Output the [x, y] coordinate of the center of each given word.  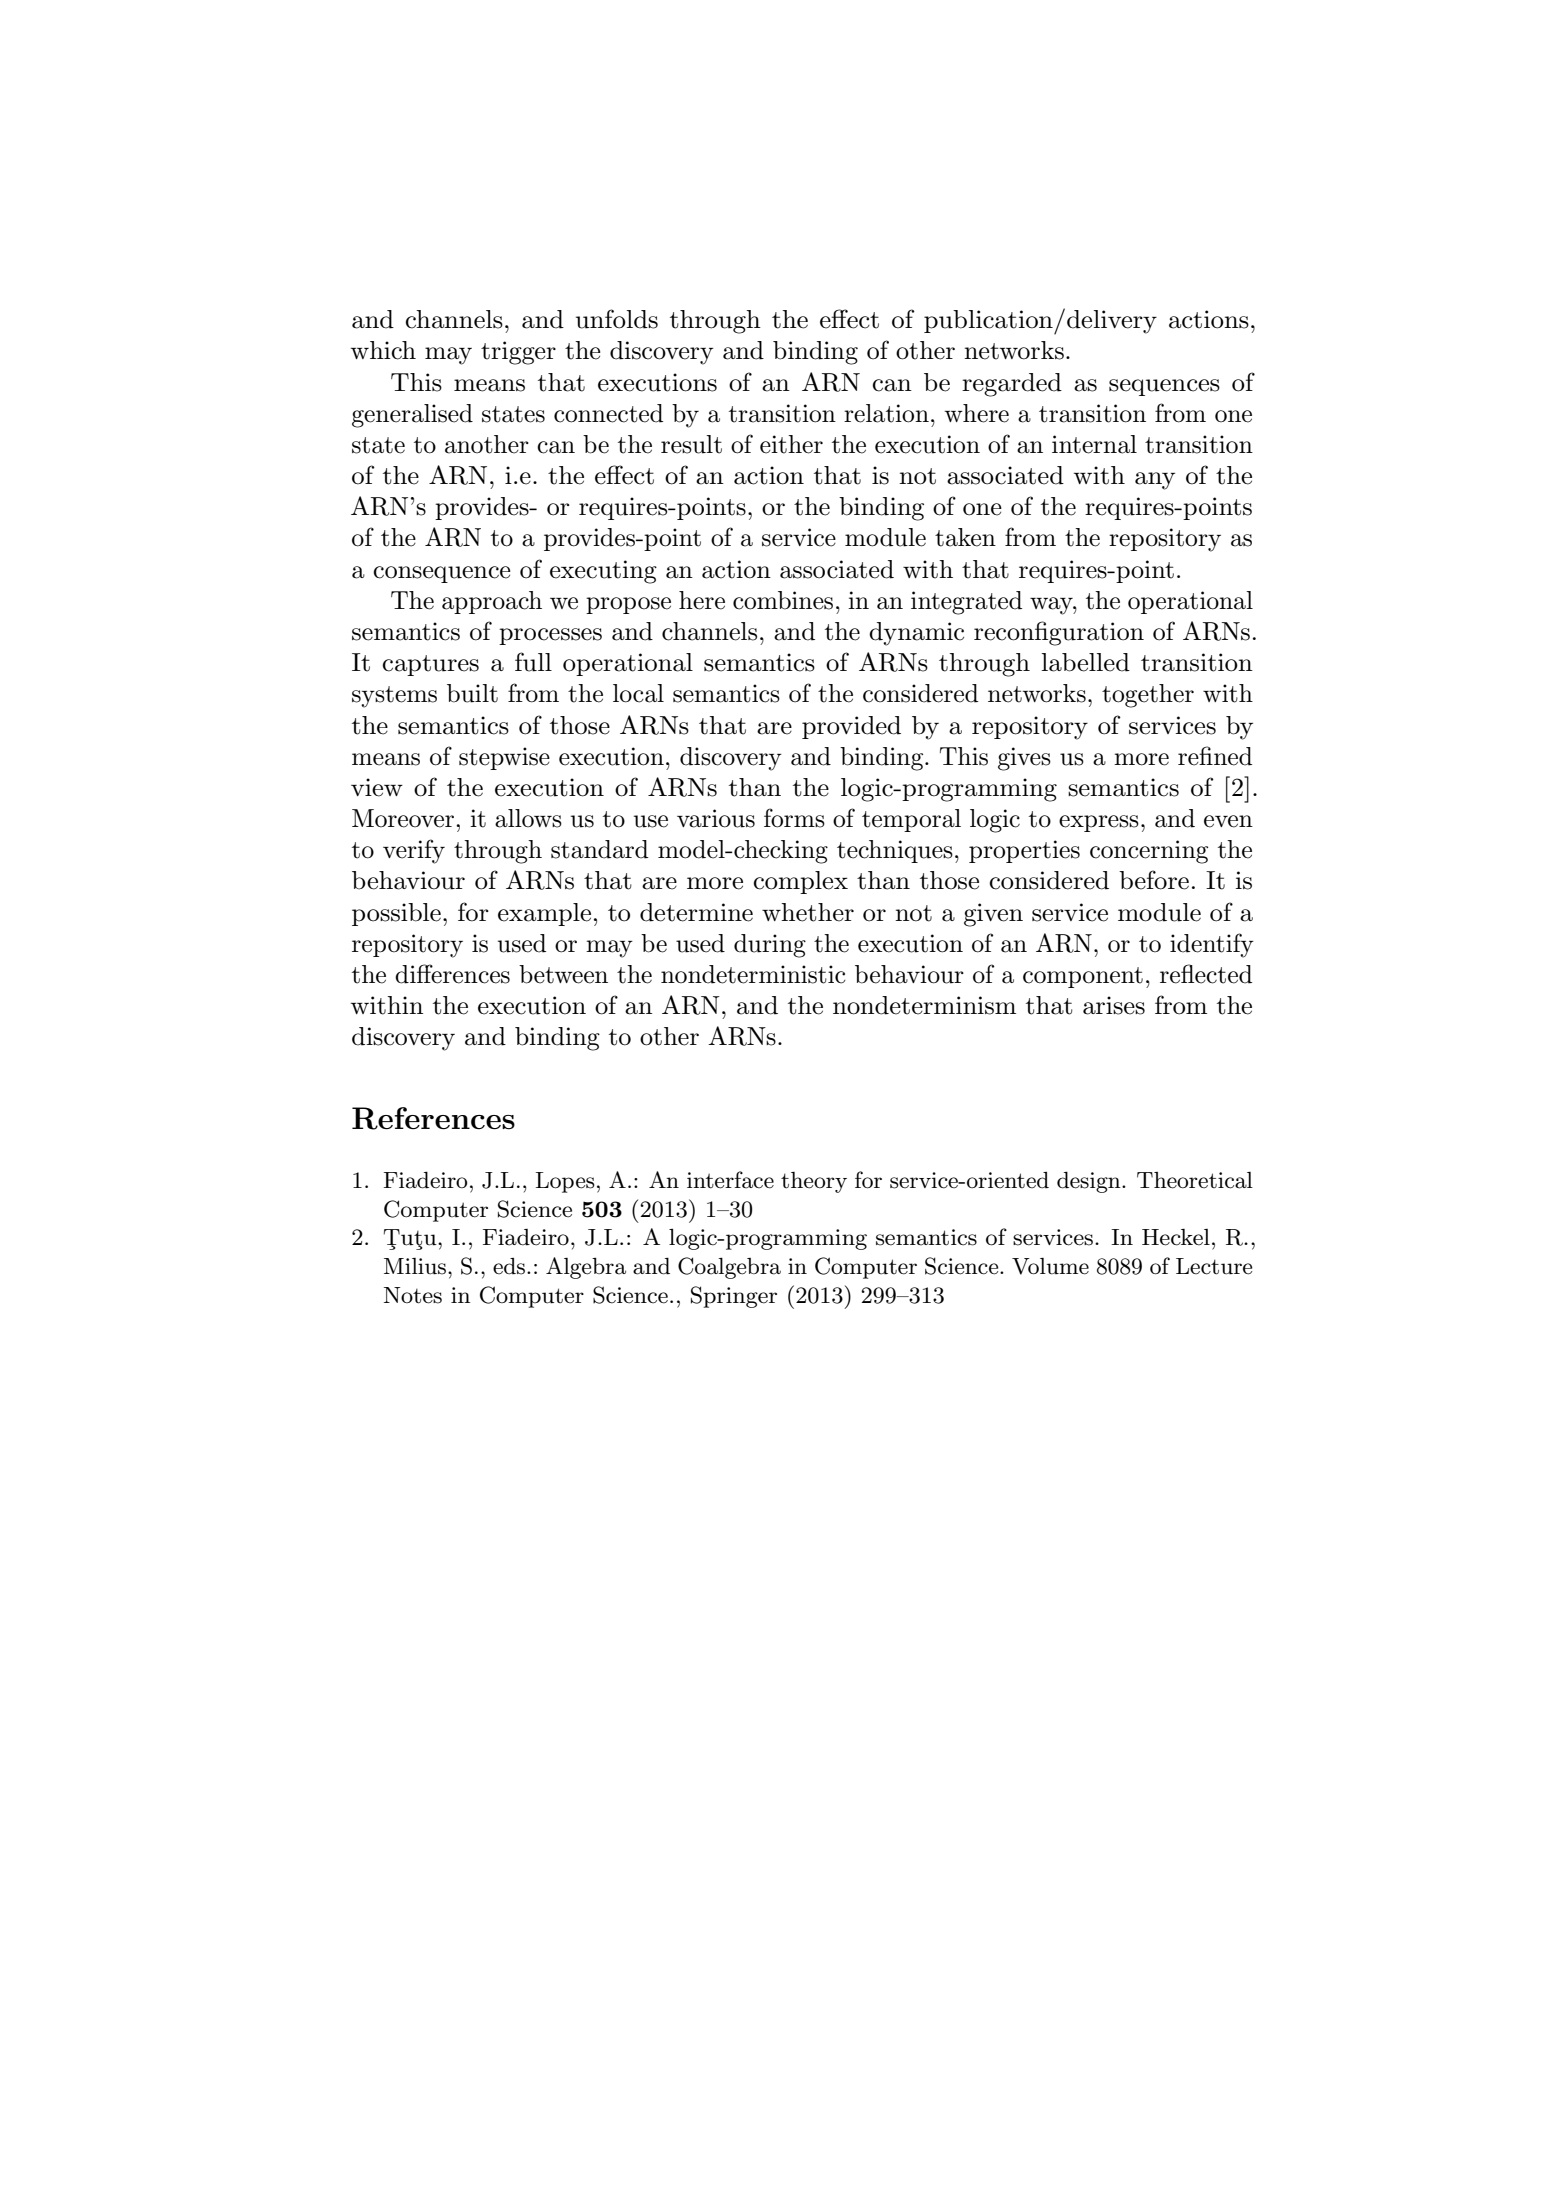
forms [794, 818]
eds [510, 1266]
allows [528, 818]
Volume [1050, 1266]
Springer [734, 1297]
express [1099, 823]
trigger [518, 353]
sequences [1164, 387]
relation [886, 413]
